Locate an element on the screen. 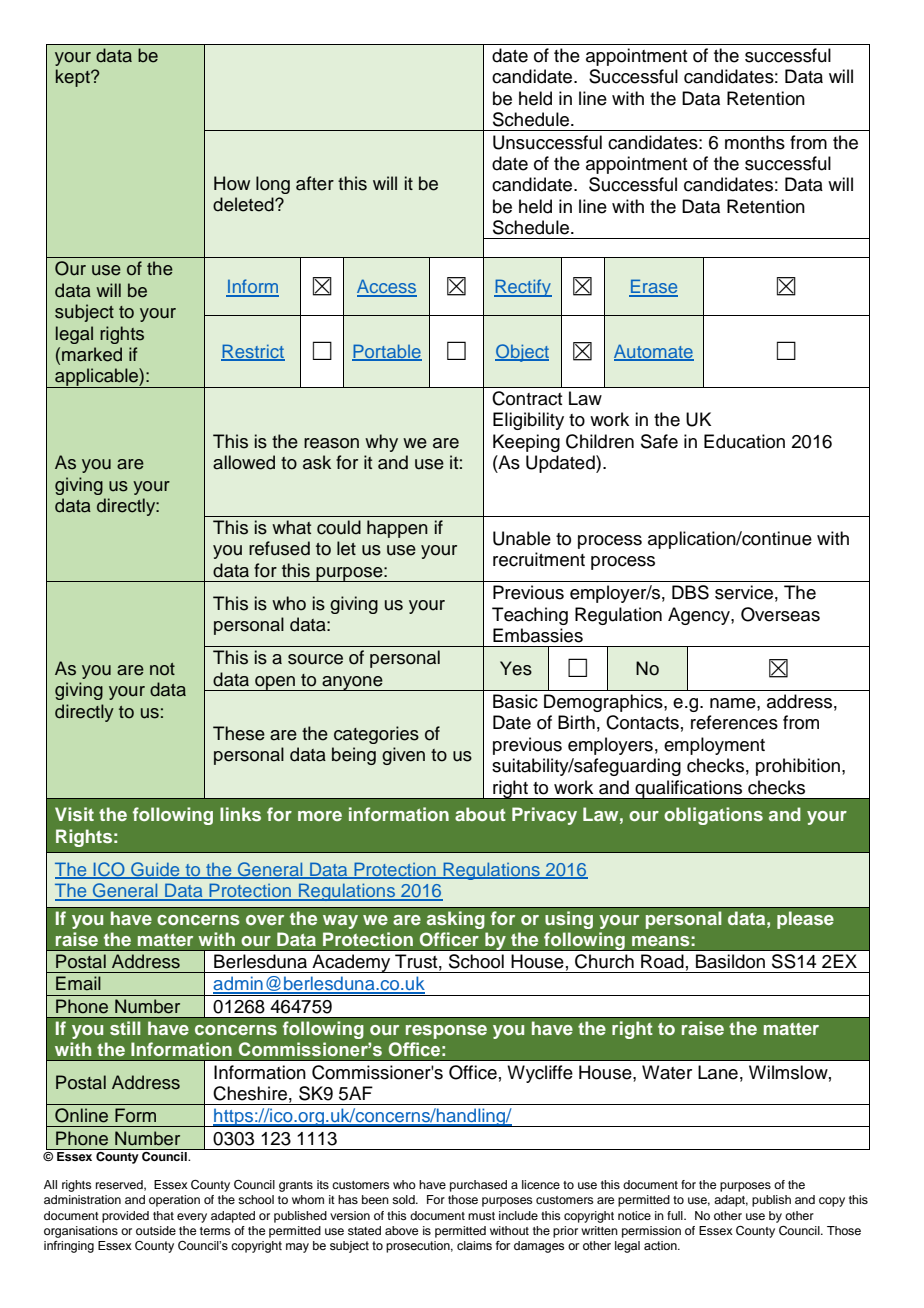 This screenshot has height=1308, width=924. months is located at coordinates (755, 142).
